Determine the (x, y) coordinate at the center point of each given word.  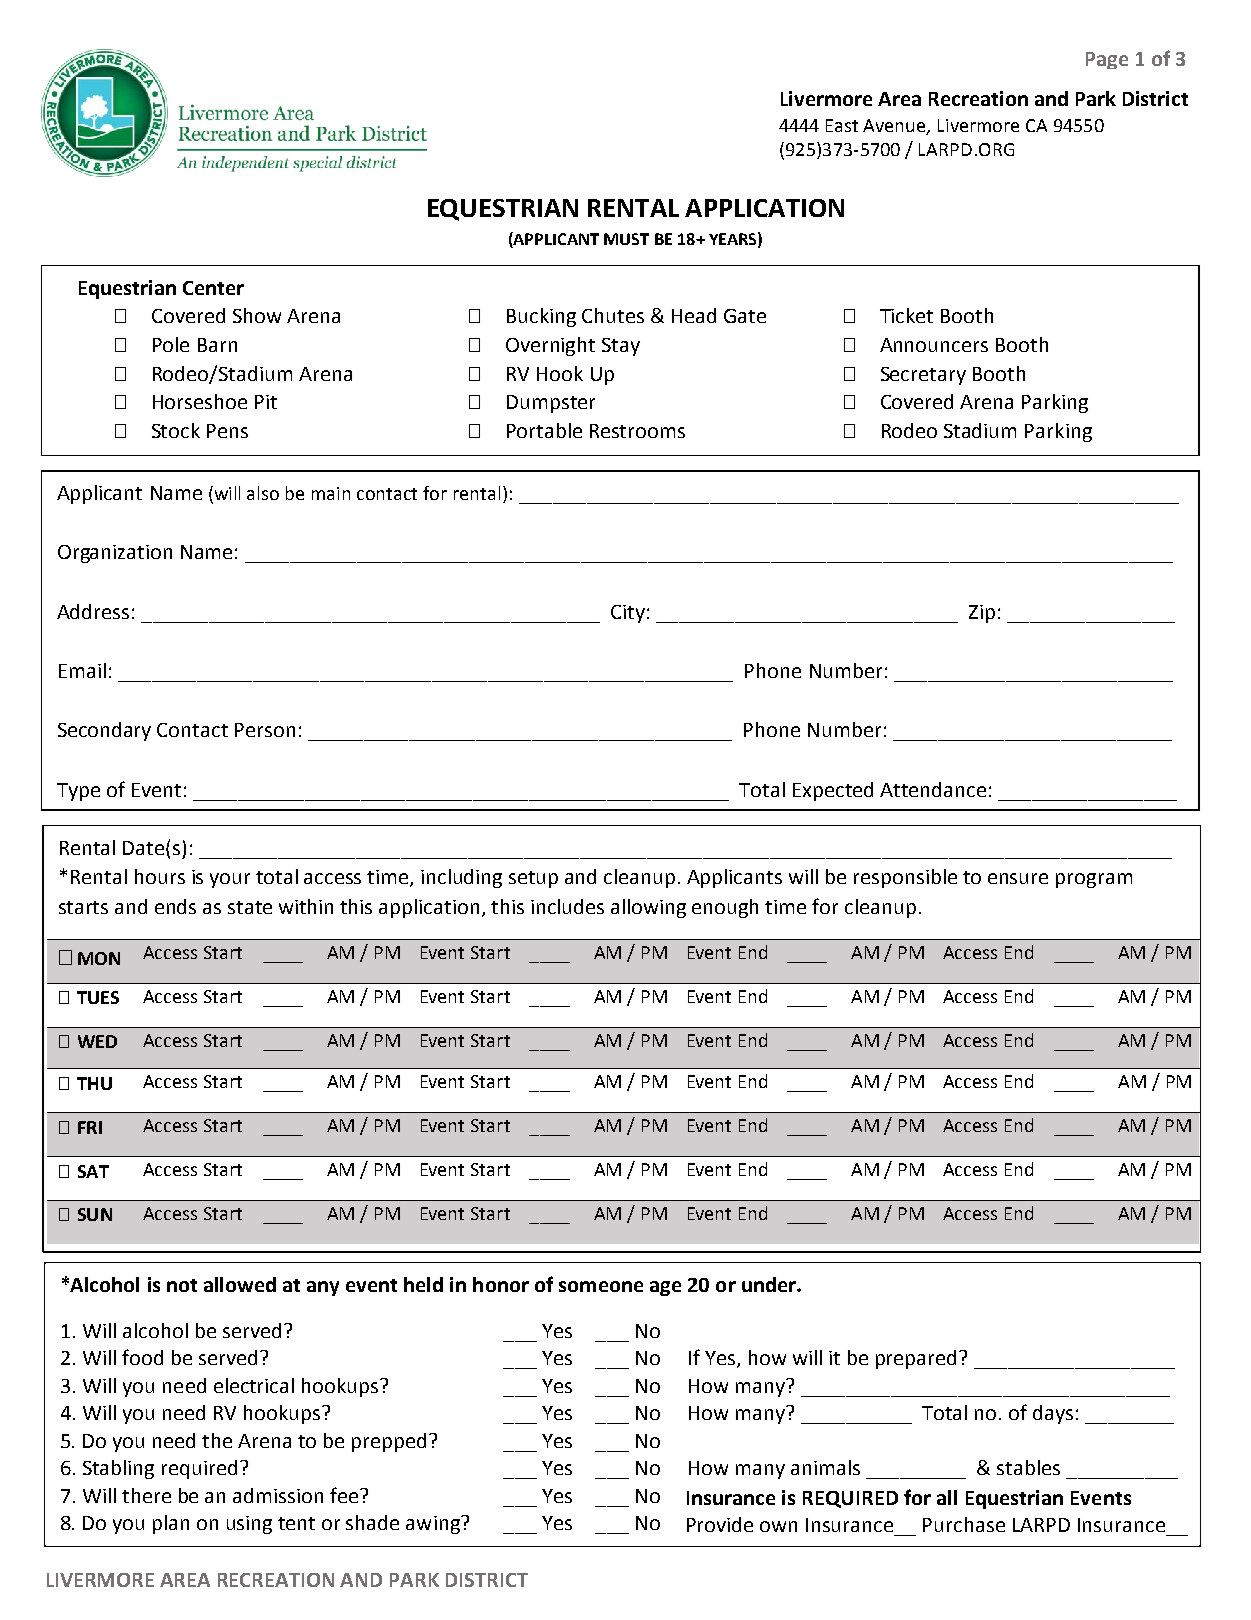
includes (567, 906)
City (628, 614)
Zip (982, 614)
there (146, 1495)
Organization (115, 554)
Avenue (895, 126)
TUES (98, 997)
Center (213, 288)
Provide (720, 1524)
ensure (1018, 878)
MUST (626, 239)
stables (1028, 1467)
